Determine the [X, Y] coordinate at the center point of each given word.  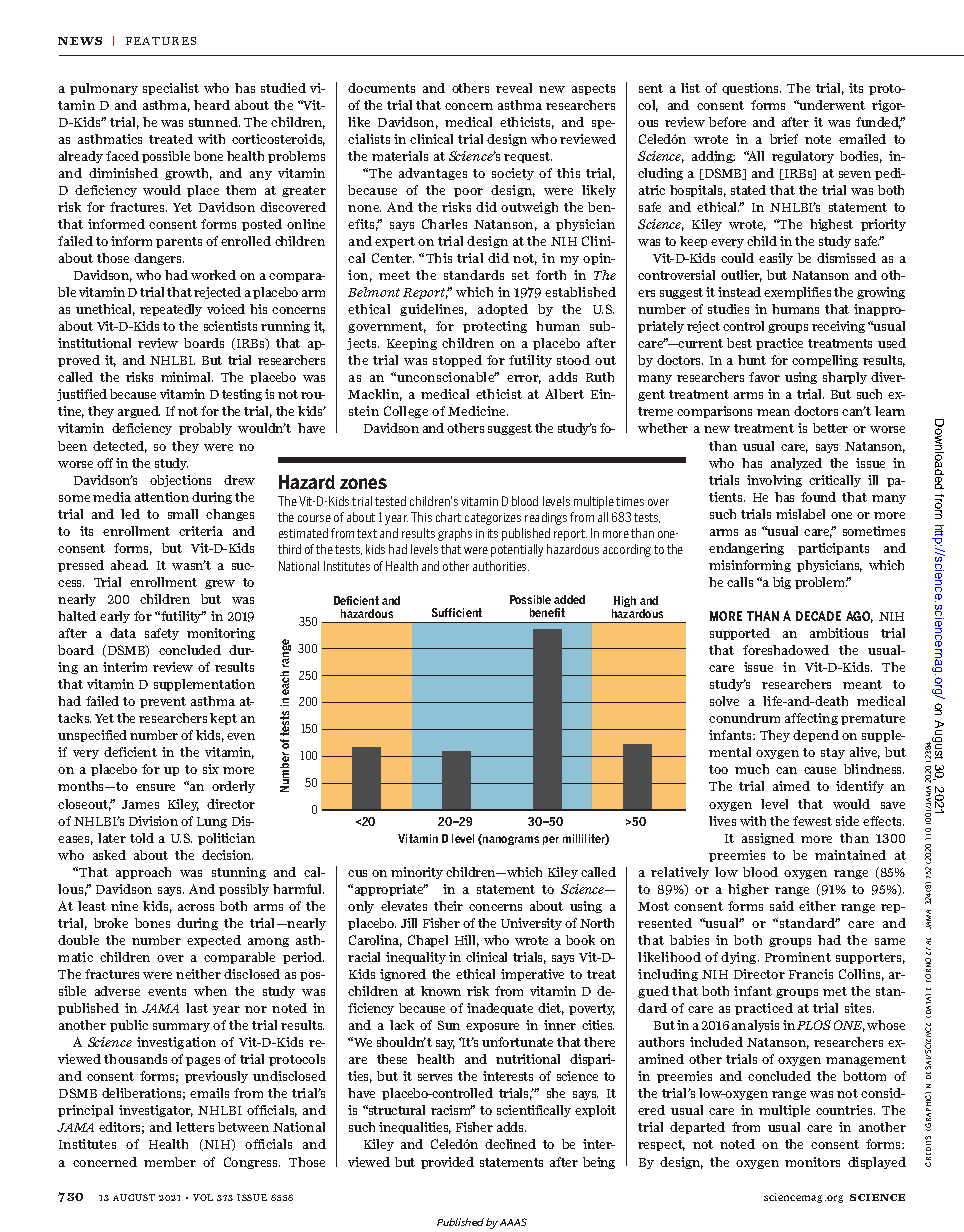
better [830, 428]
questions [751, 89]
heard [212, 105]
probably [205, 429]
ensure [155, 787]
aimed [791, 786]
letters [195, 1127]
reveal [514, 88]
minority [417, 873]
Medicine [478, 411]
